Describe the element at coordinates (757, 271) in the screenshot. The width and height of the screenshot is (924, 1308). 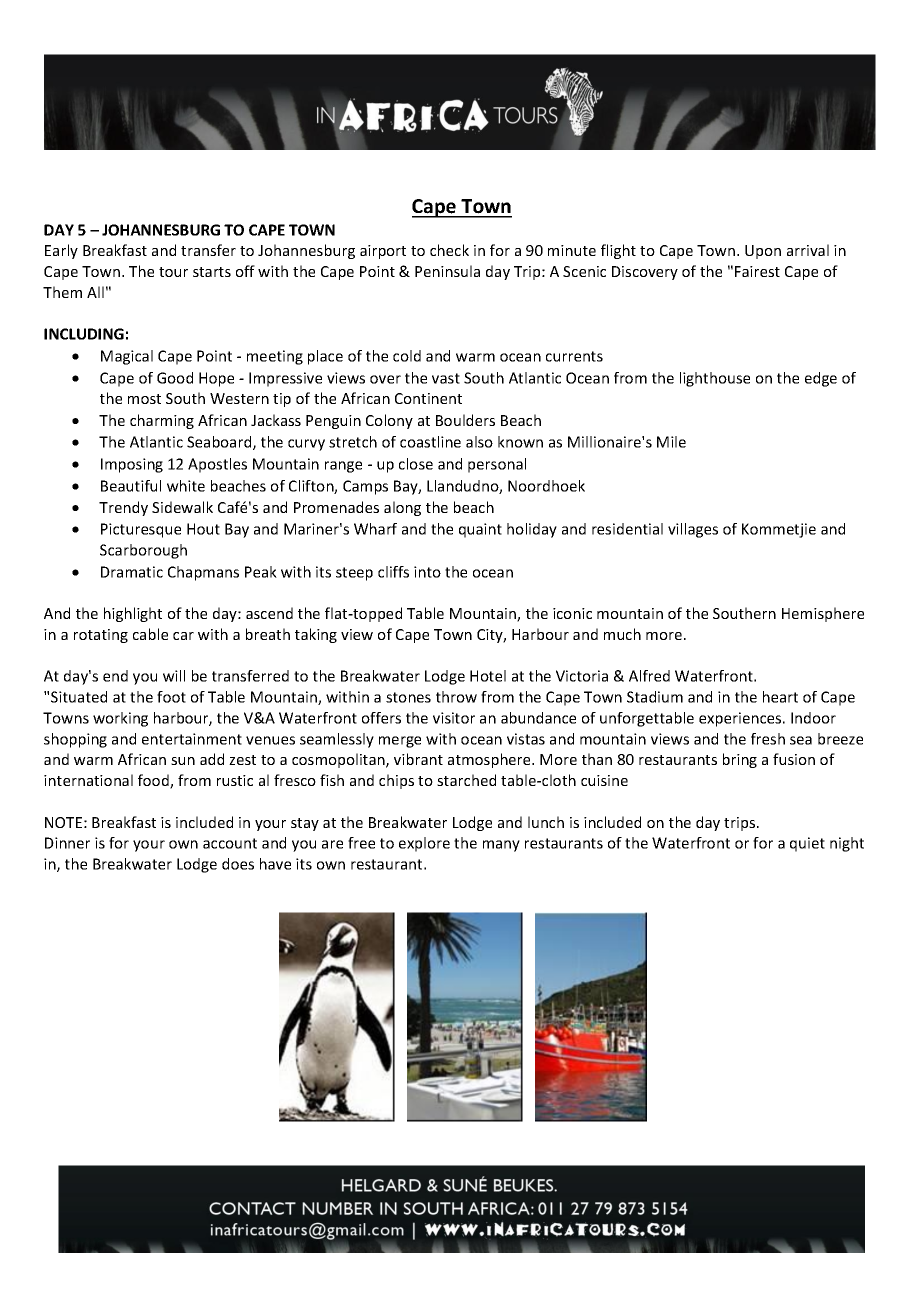
I see `Fairest` at that location.
